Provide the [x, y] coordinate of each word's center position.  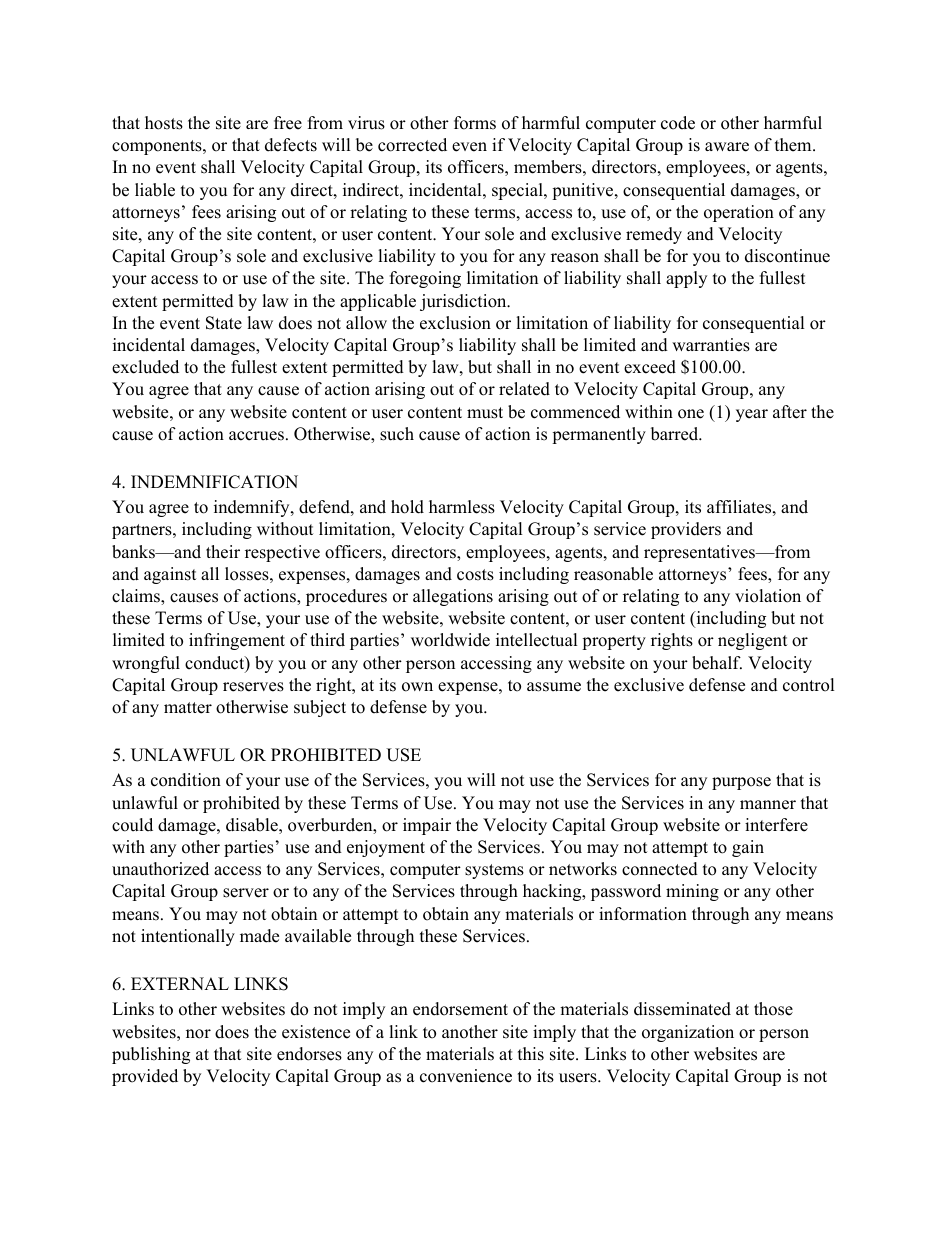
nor [198, 1034]
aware [727, 147]
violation [768, 596]
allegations [453, 597]
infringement [237, 641]
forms [475, 123]
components [158, 147]
